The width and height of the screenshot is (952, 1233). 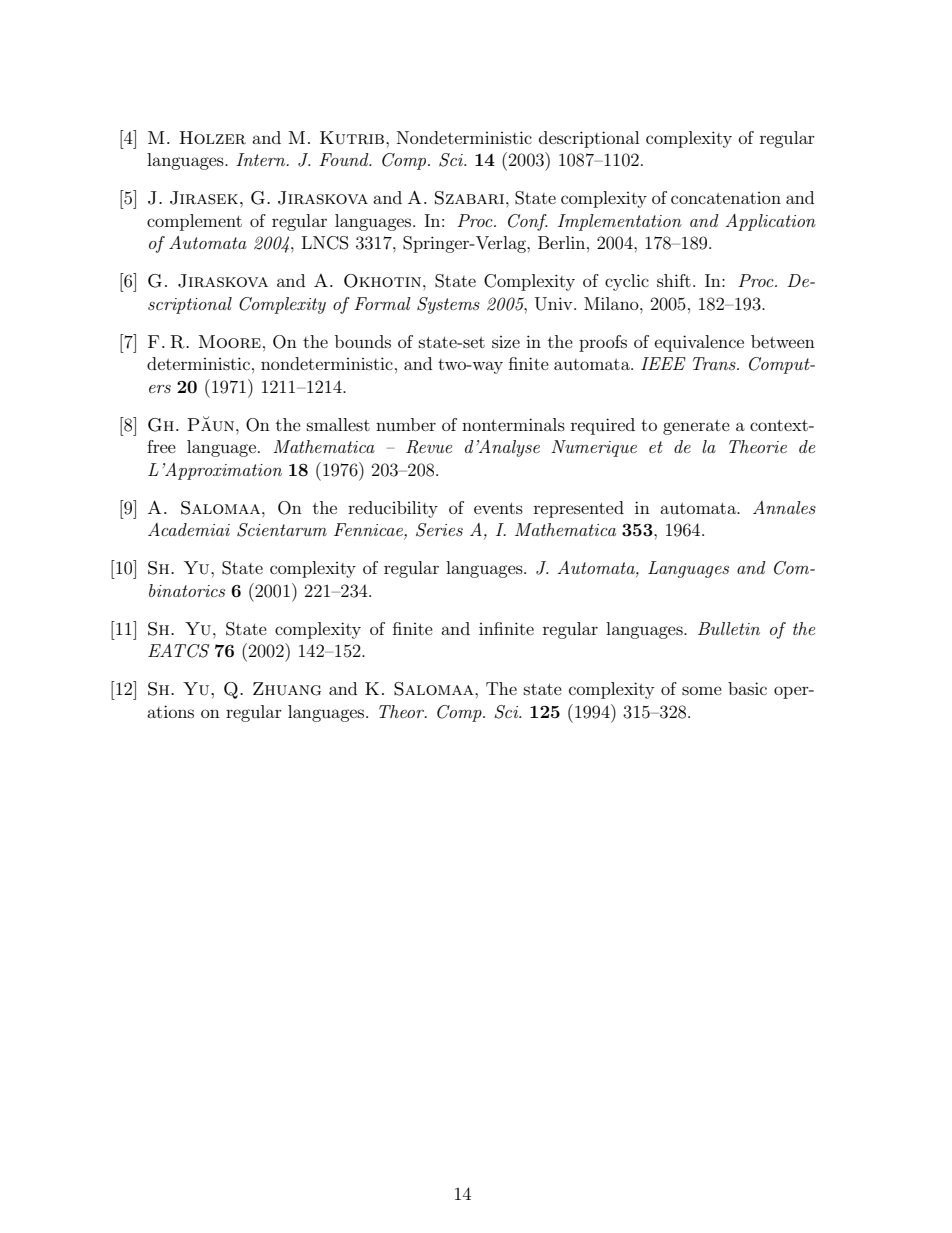 What do you see at coordinates (429, 447) in the screenshot?
I see `Revue` at bounding box center [429, 447].
